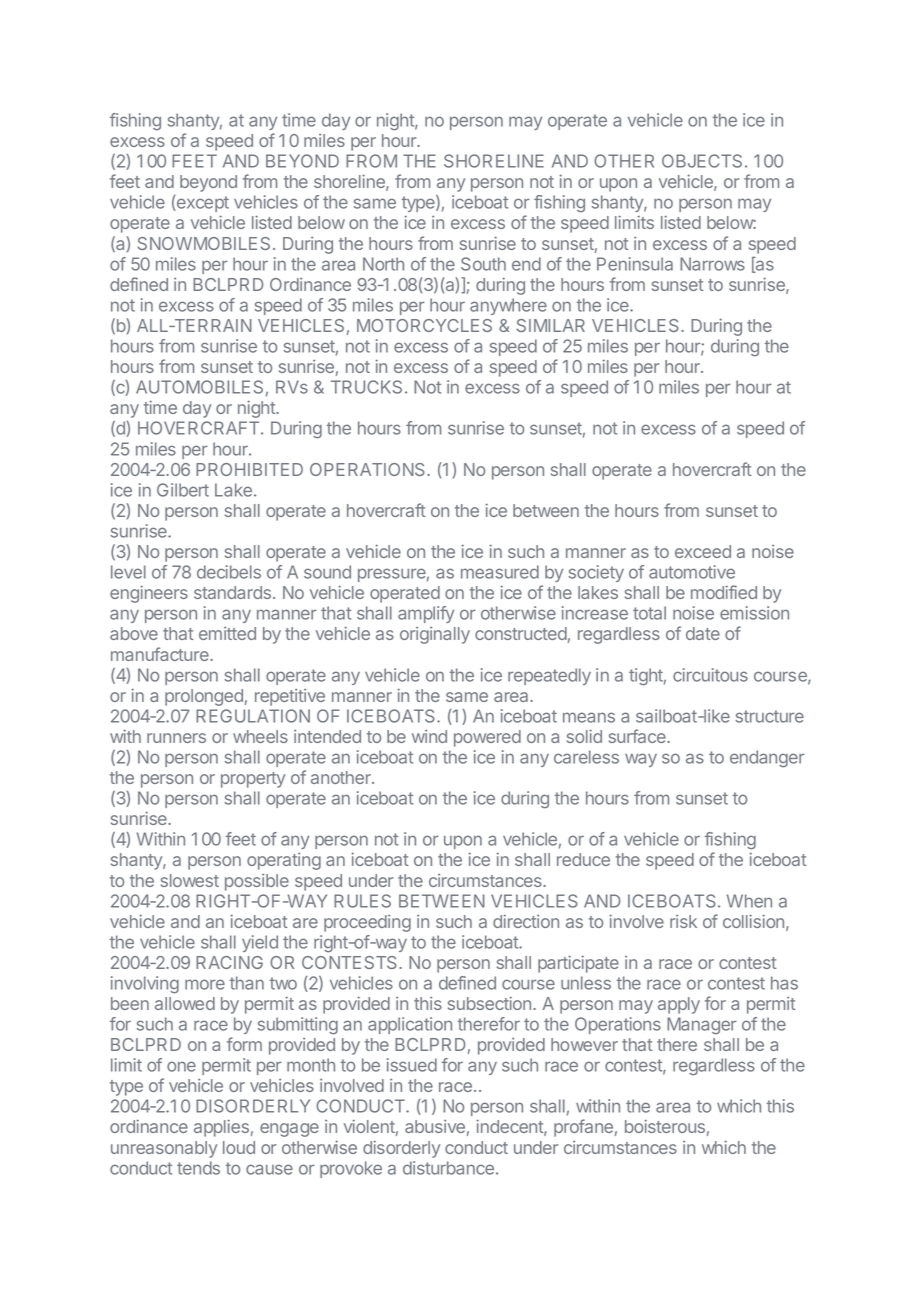  I want to click on South, so click(483, 264).
